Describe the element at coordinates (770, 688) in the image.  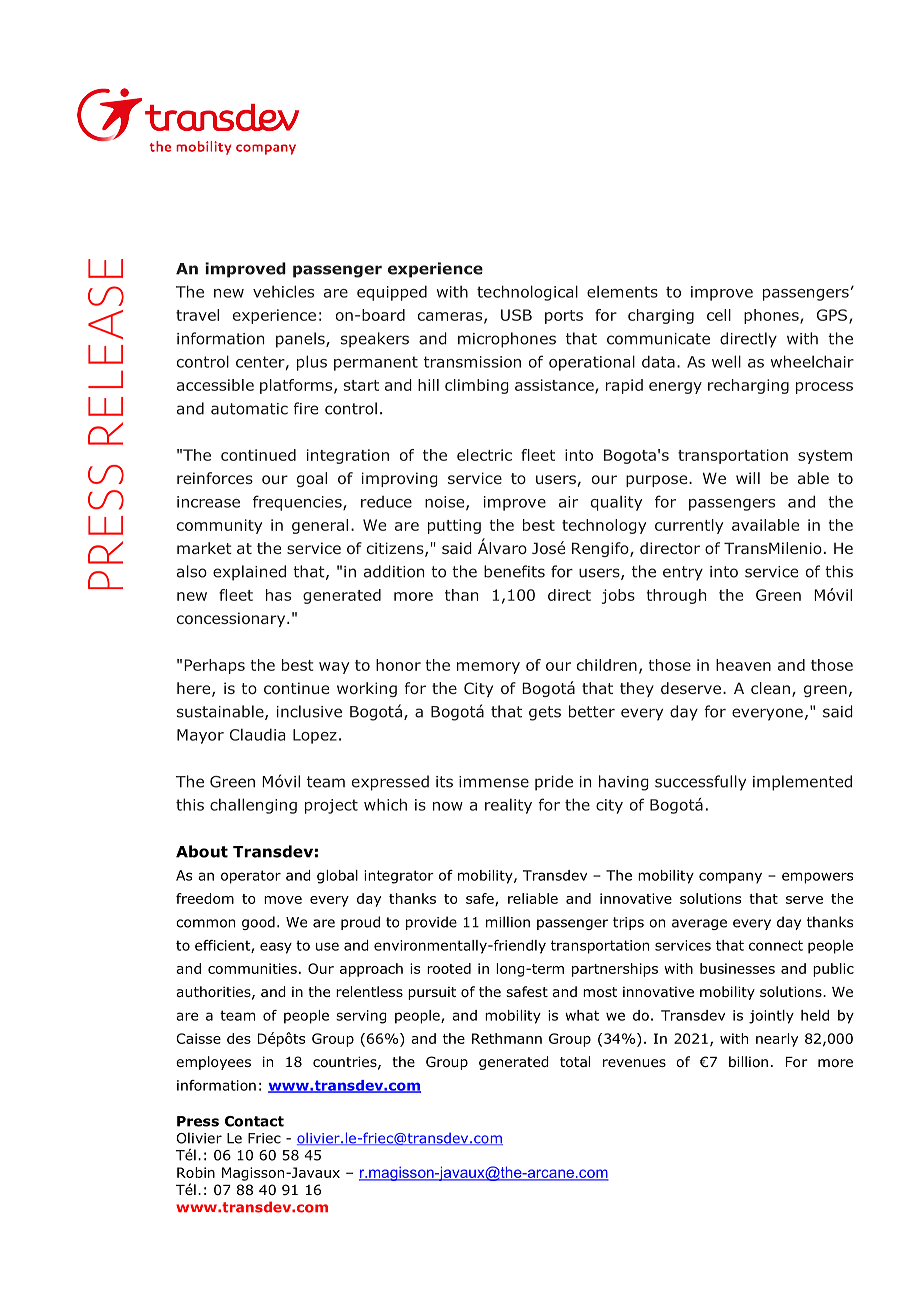
I see `clean` at that location.
